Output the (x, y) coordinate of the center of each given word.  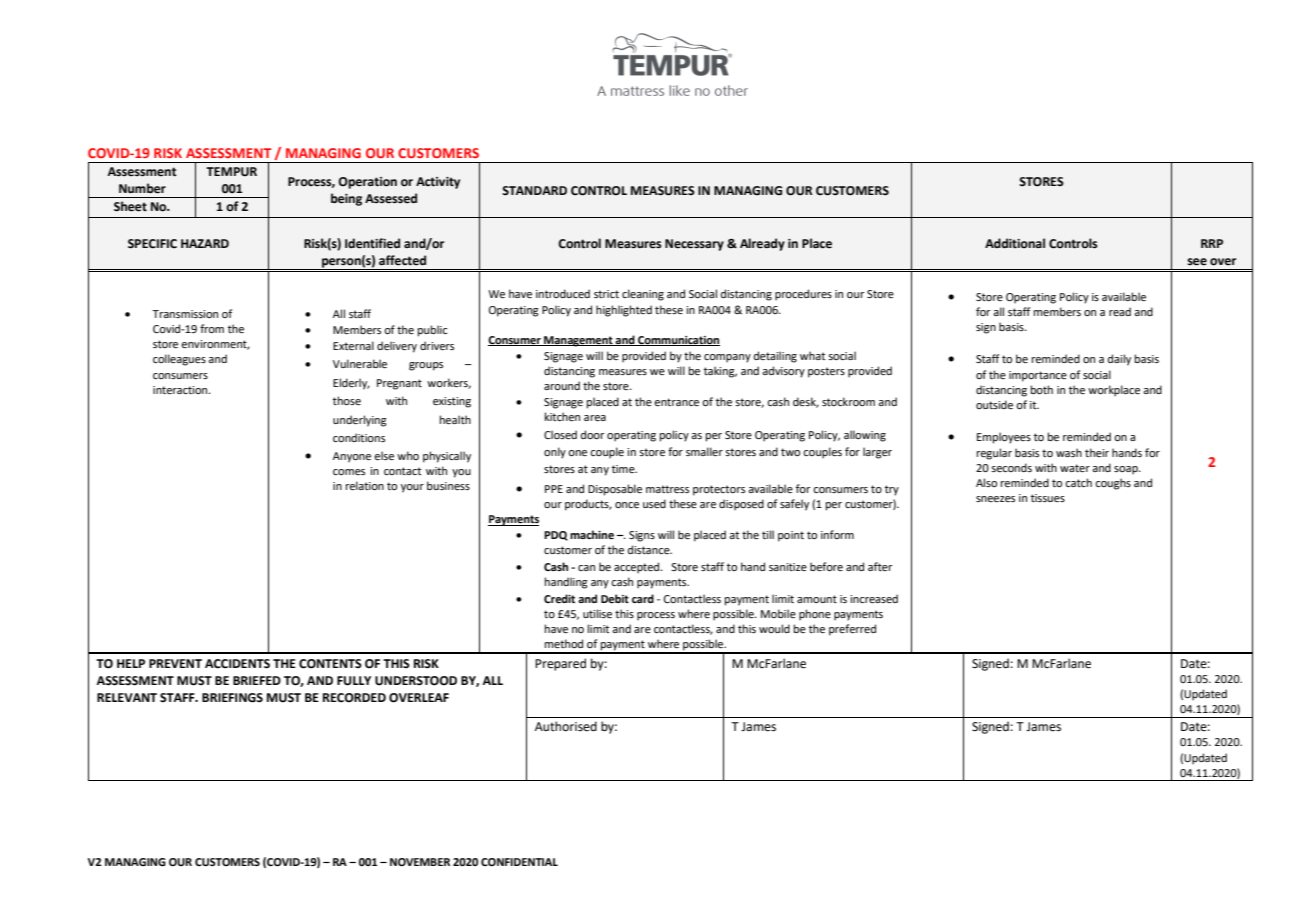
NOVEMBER (420, 862)
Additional (1015, 243)
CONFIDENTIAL (519, 862)
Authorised (566, 726)
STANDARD (534, 191)
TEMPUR (231, 172)
